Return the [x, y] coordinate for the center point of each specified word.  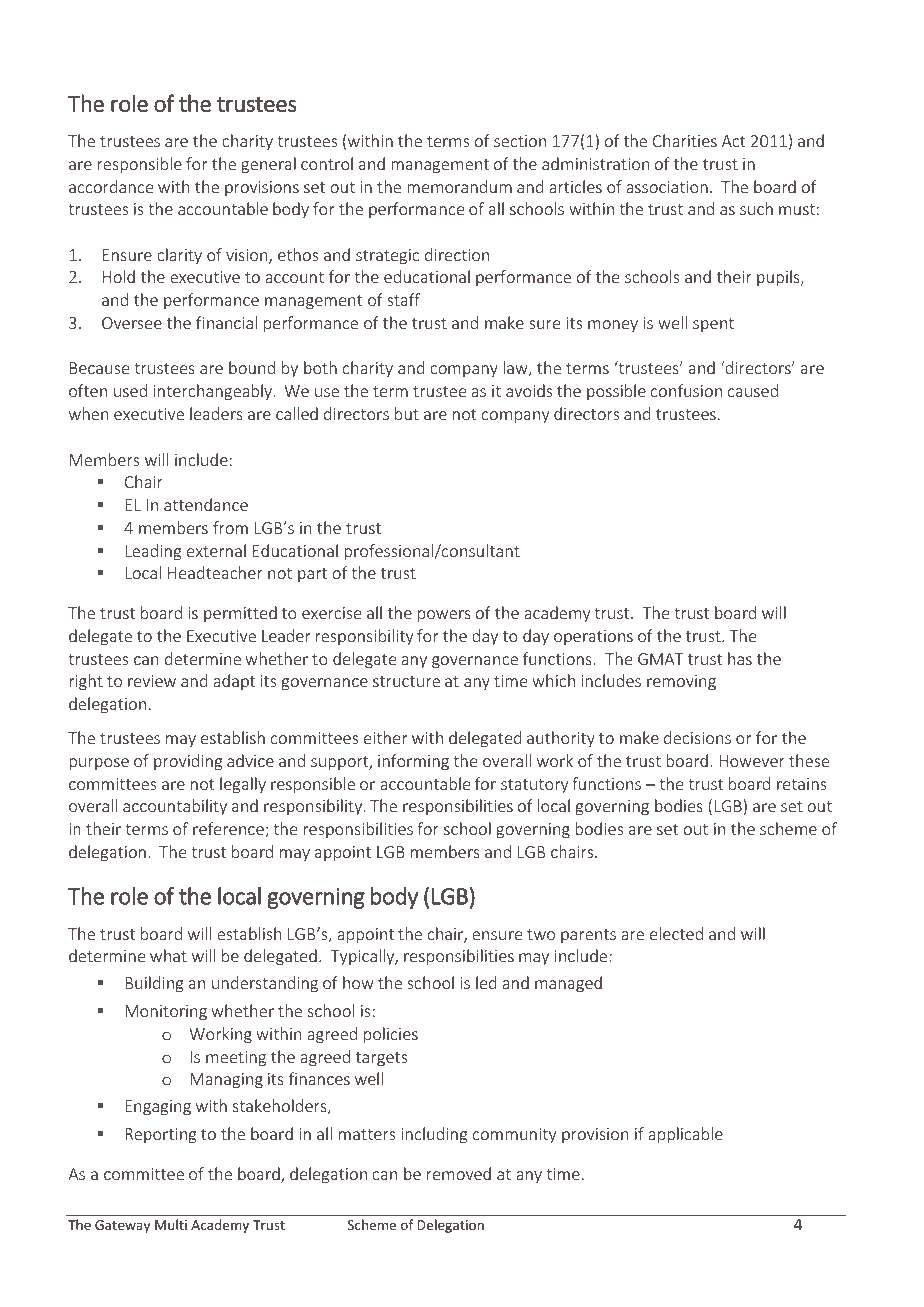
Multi [171, 1224]
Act [733, 141]
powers [444, 616]
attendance [206, 504]
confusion [686, 390]
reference [229, 830]
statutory [534, 786]
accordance [111, 186]
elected [676, 933]
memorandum [459, 186]
